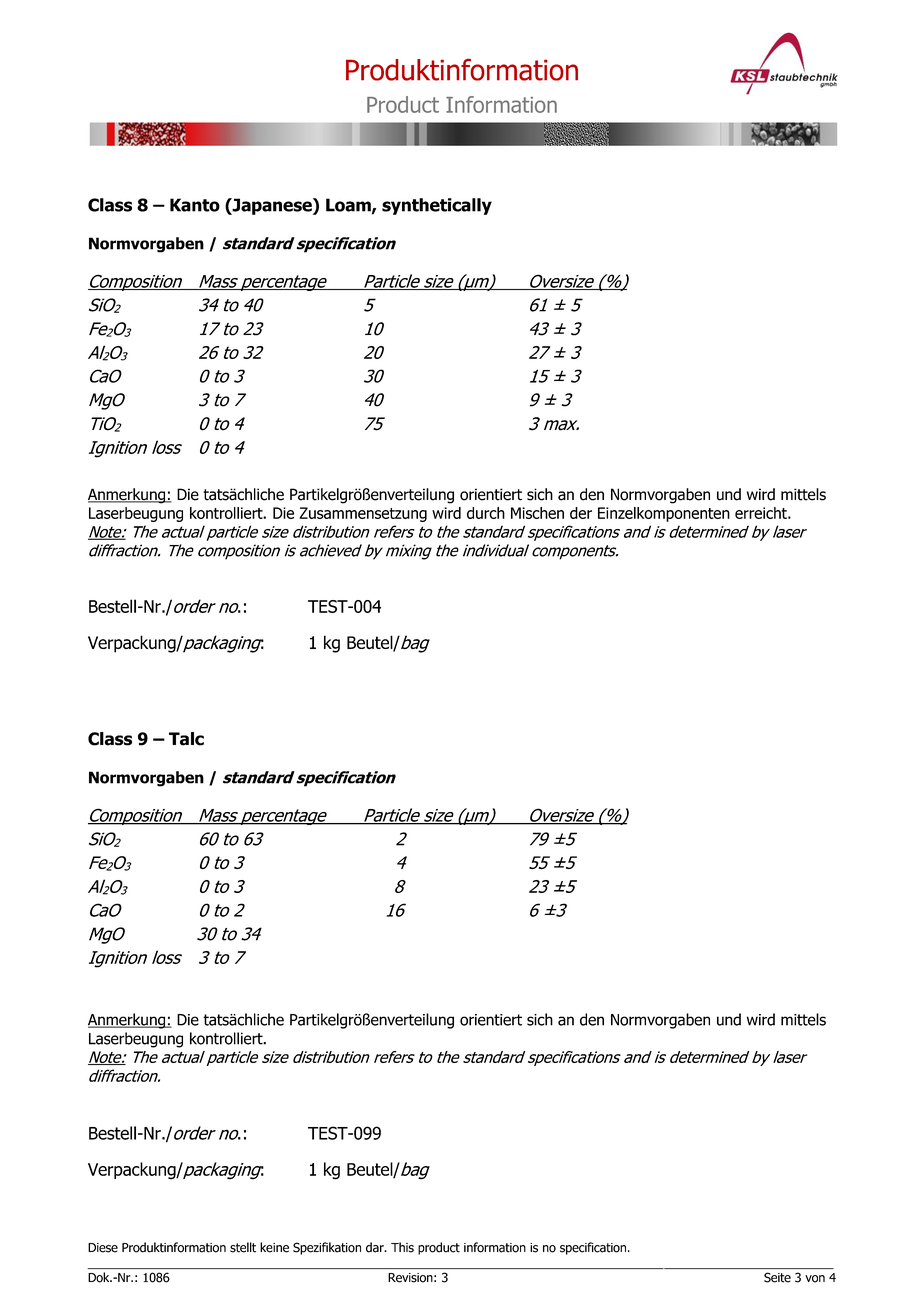  I want to click on Talc, so click(186, 739).
